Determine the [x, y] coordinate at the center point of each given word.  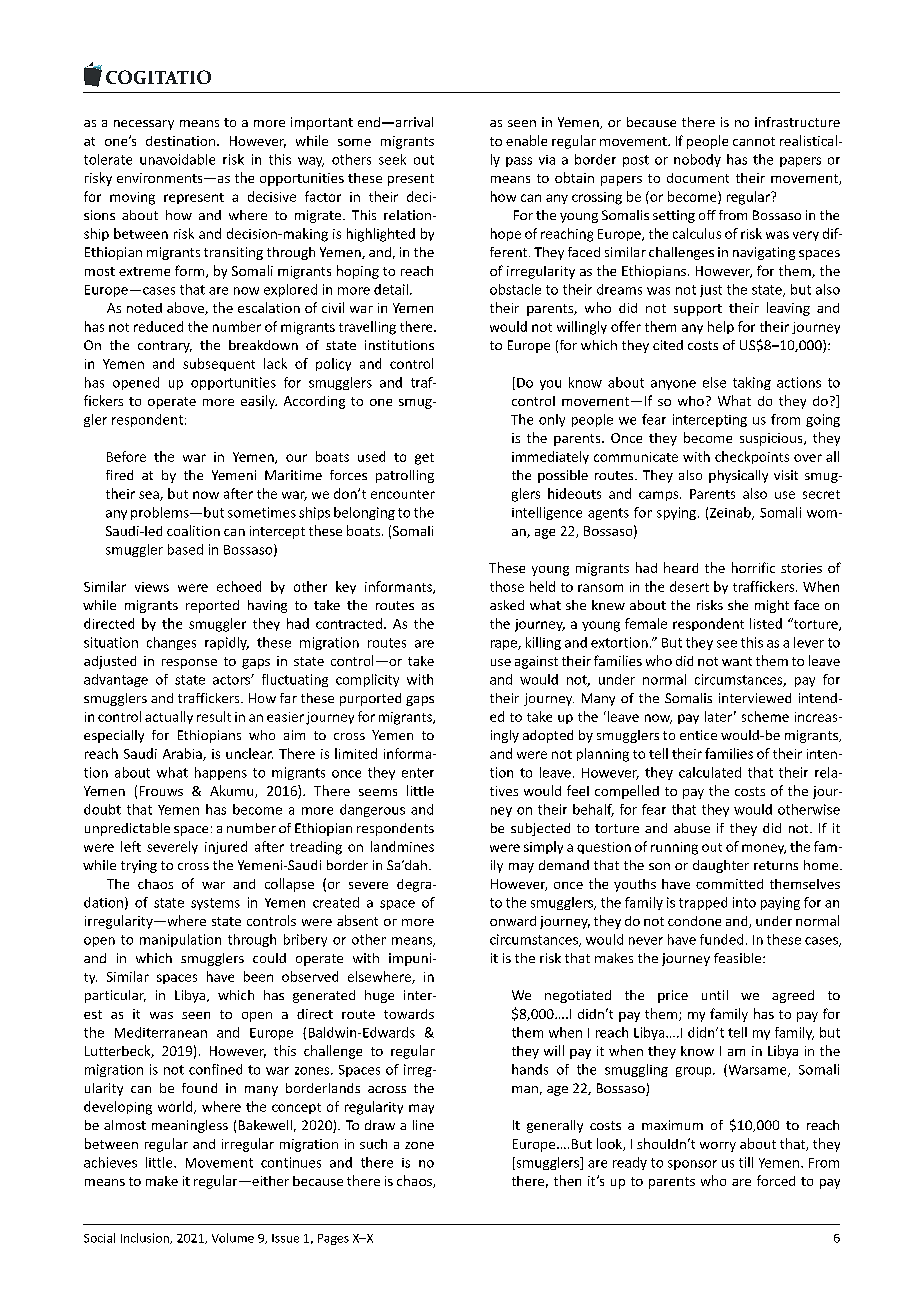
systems [215, 904]
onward [513, 921]
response [189, 664]
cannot [754, 141]
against [536, 662]
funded [721, 939]
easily [259, 402]
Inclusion [146, 1238]
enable [526, 140]
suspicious [772, 439]
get [424, 459]
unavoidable [177, 159]
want [737, 661]
